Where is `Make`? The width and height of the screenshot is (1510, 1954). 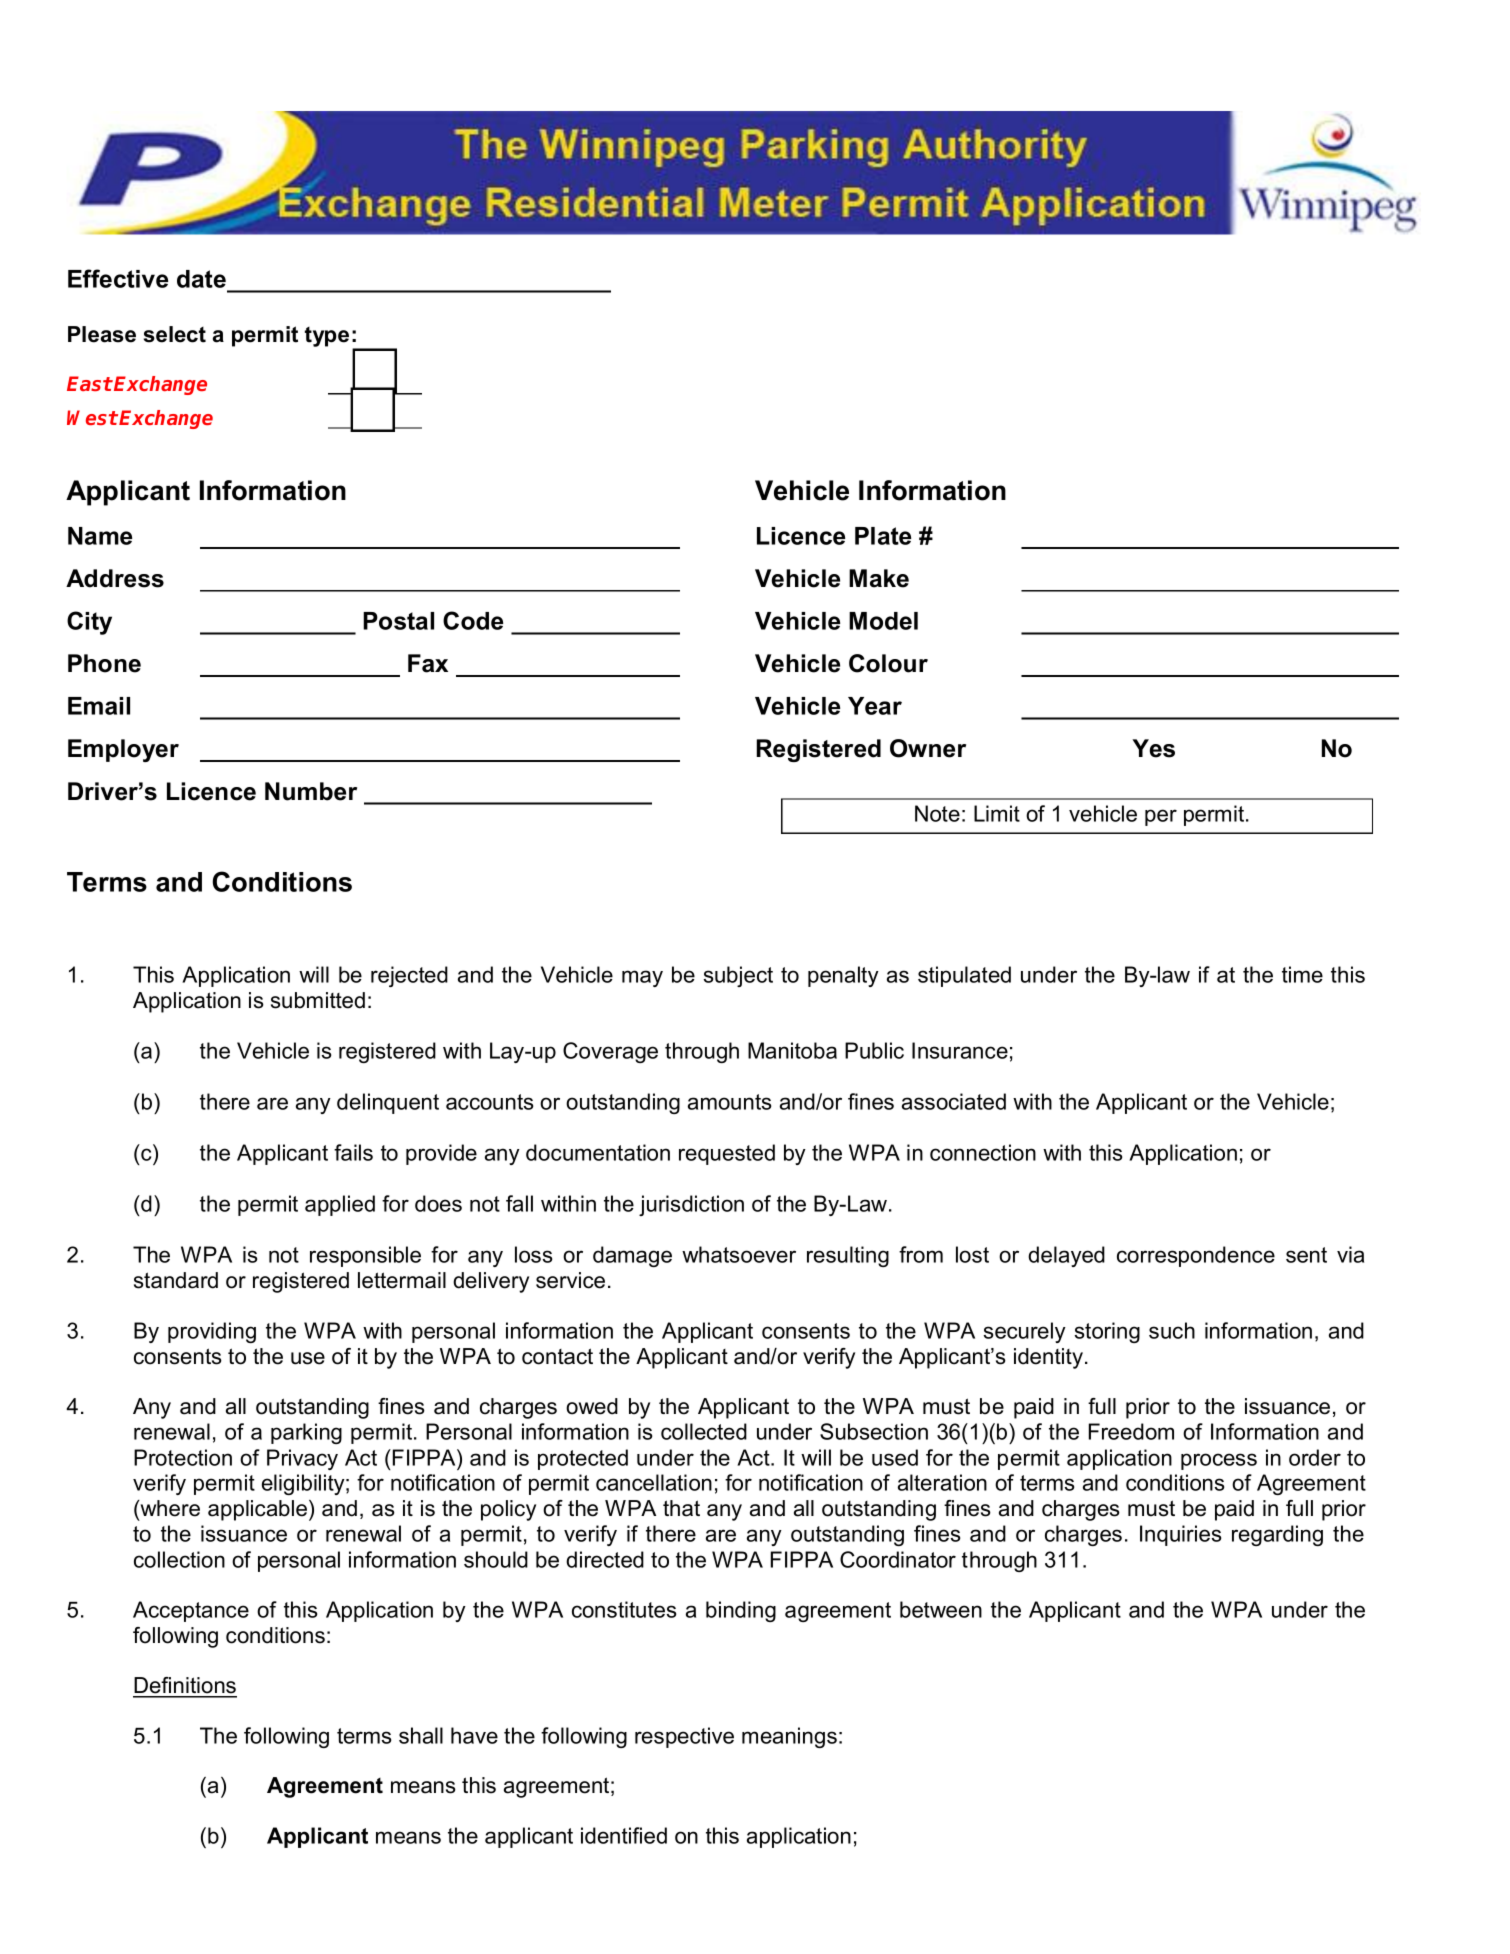 Make is located at coordinates (879, 578).
